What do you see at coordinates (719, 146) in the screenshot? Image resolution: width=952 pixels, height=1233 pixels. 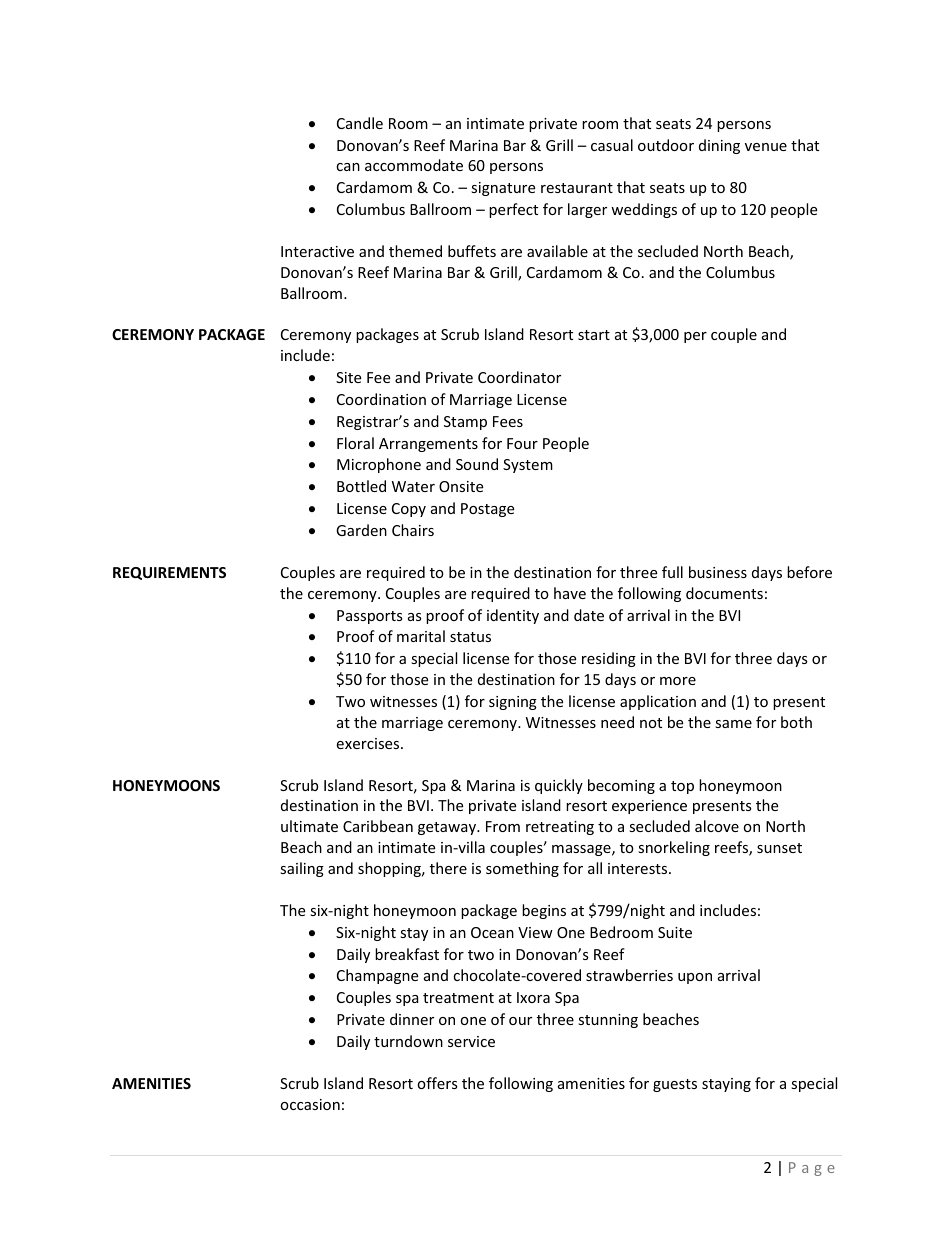 I see `dining` at bounding box center [719, 146].
